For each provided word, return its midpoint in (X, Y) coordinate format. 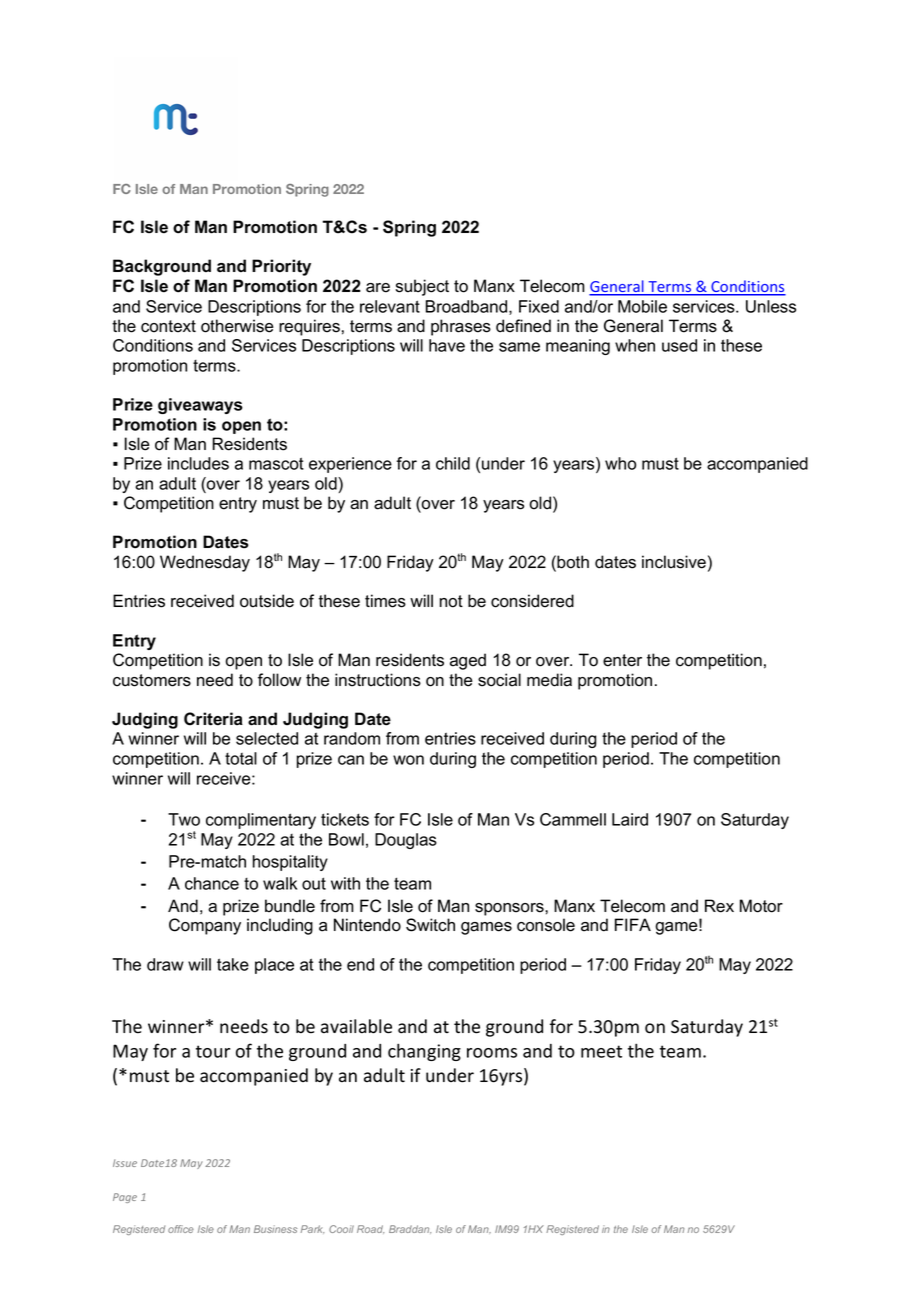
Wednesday (205, 563)
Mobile (642, 306)
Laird (630, 819)
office (181, 1229)
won (408, 760)
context (168, 326)
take (233, 964)
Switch (430, 925)
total (241, 758)
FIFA (633, 924)
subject (422, 287)
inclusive (674, 562)
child (453, 463)
